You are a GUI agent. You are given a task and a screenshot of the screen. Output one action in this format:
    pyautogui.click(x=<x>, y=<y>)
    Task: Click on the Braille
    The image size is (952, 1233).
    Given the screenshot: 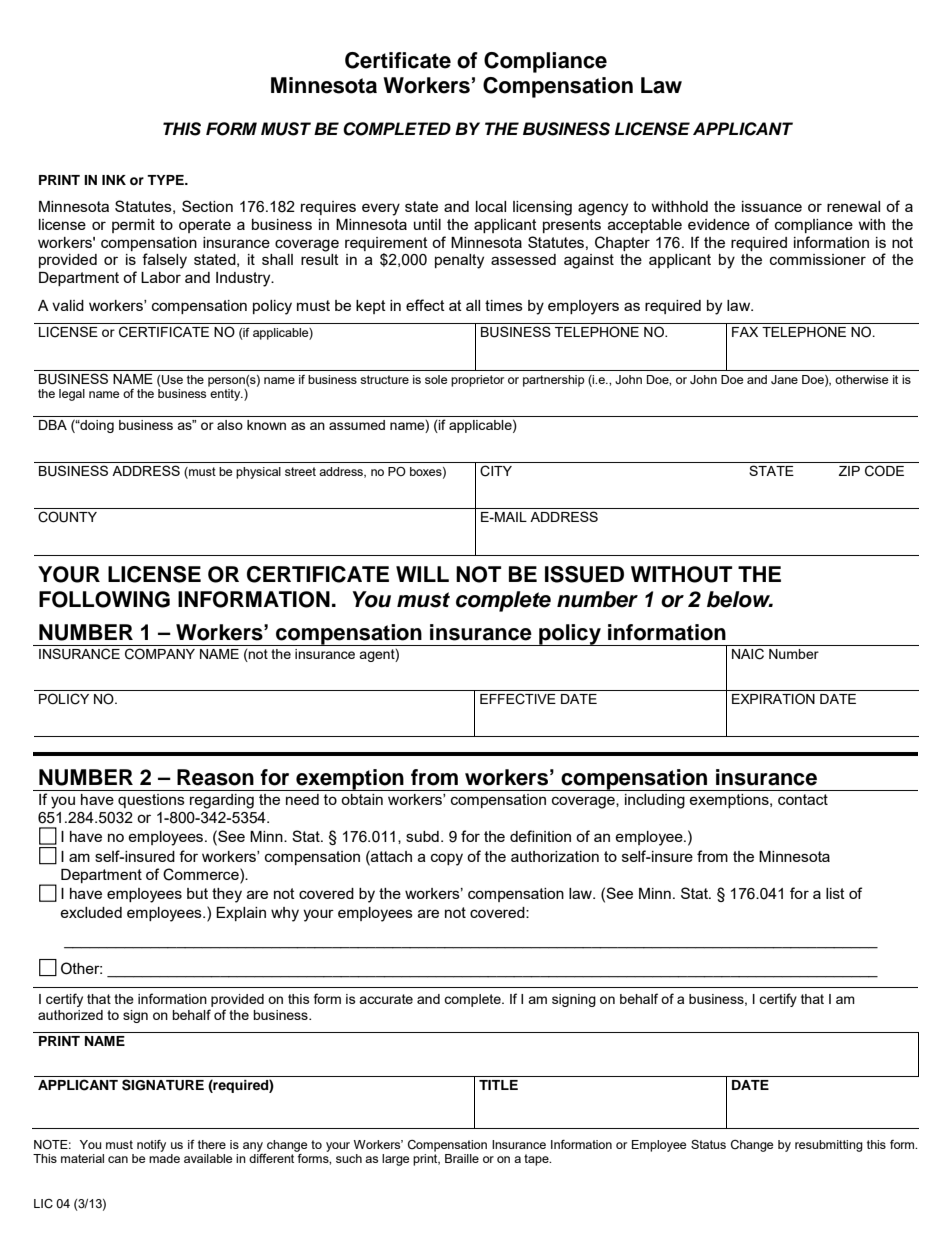 What is the action you would take?
    pyautogui.click(x=462, y=1158)
